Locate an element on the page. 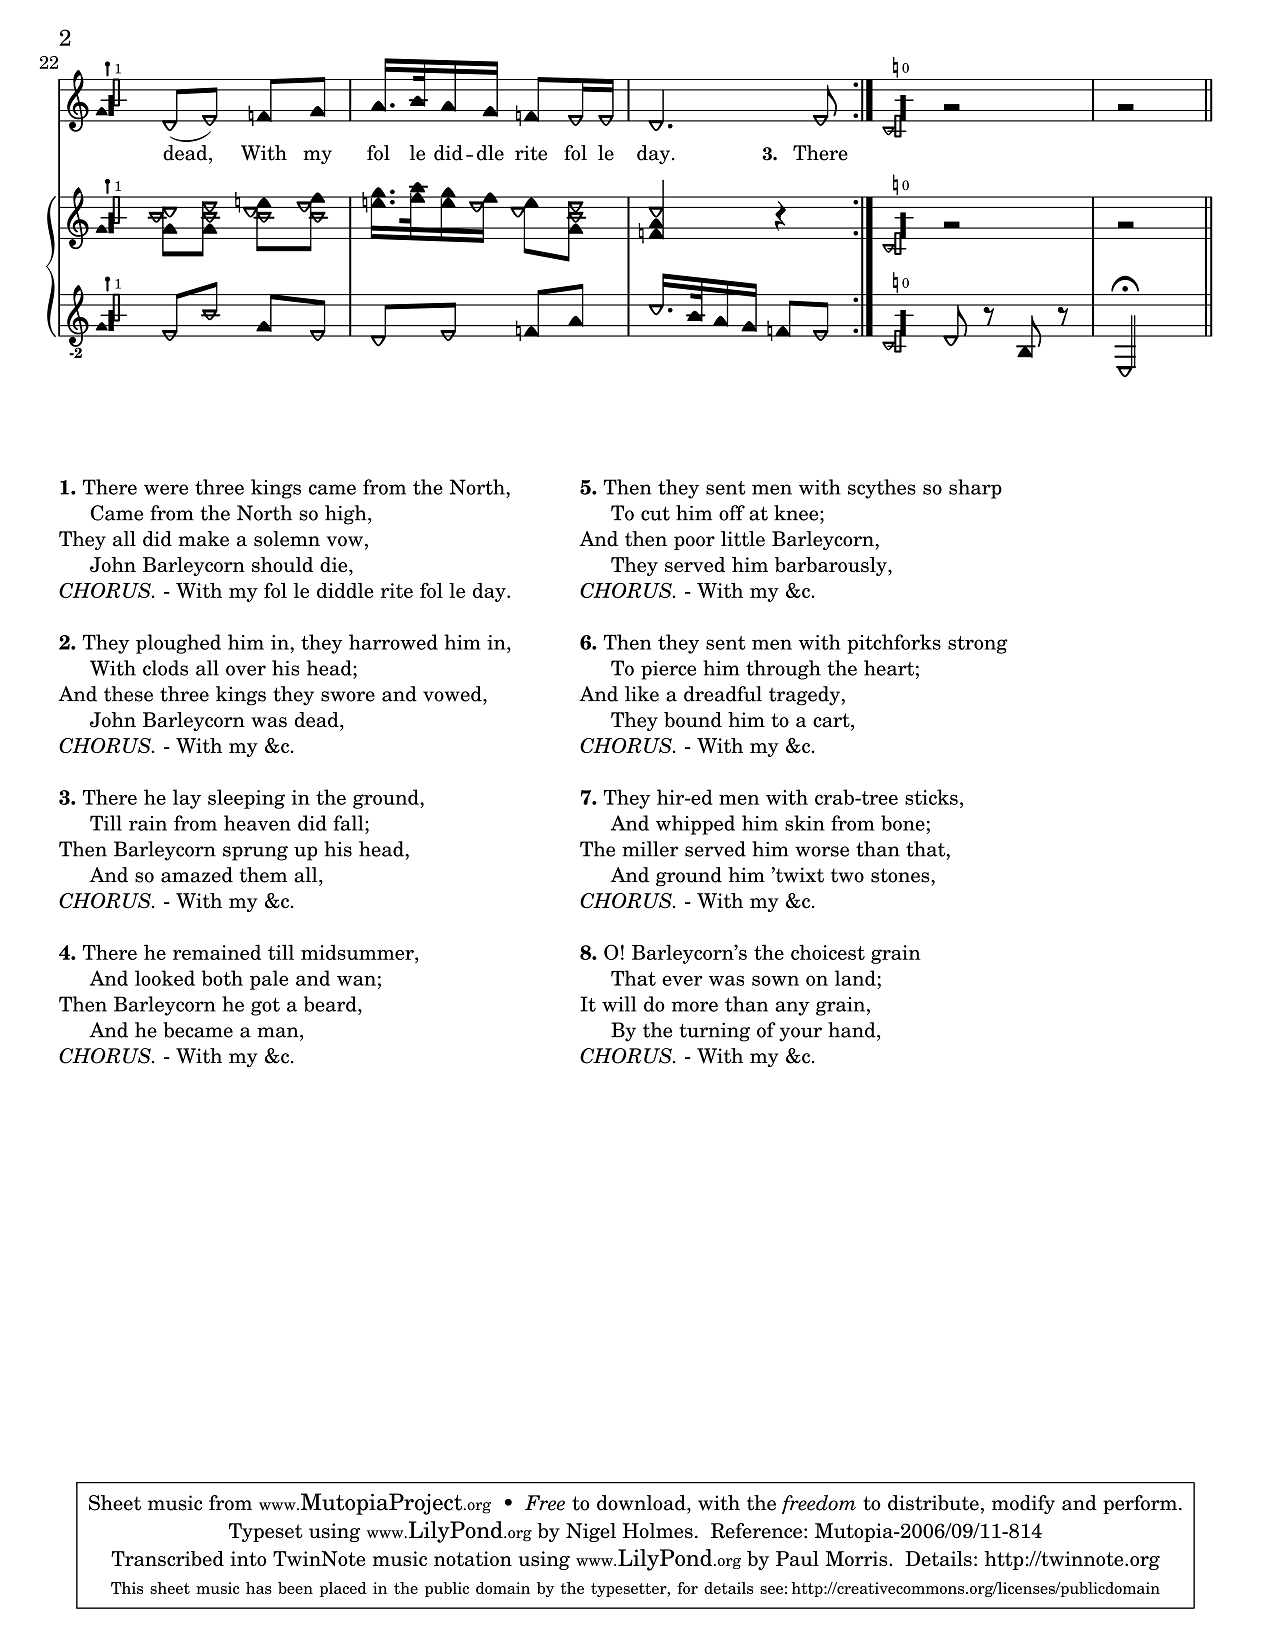 The height and width of the image is (1644, 1271). download is located at coordinates (642, 1503).
